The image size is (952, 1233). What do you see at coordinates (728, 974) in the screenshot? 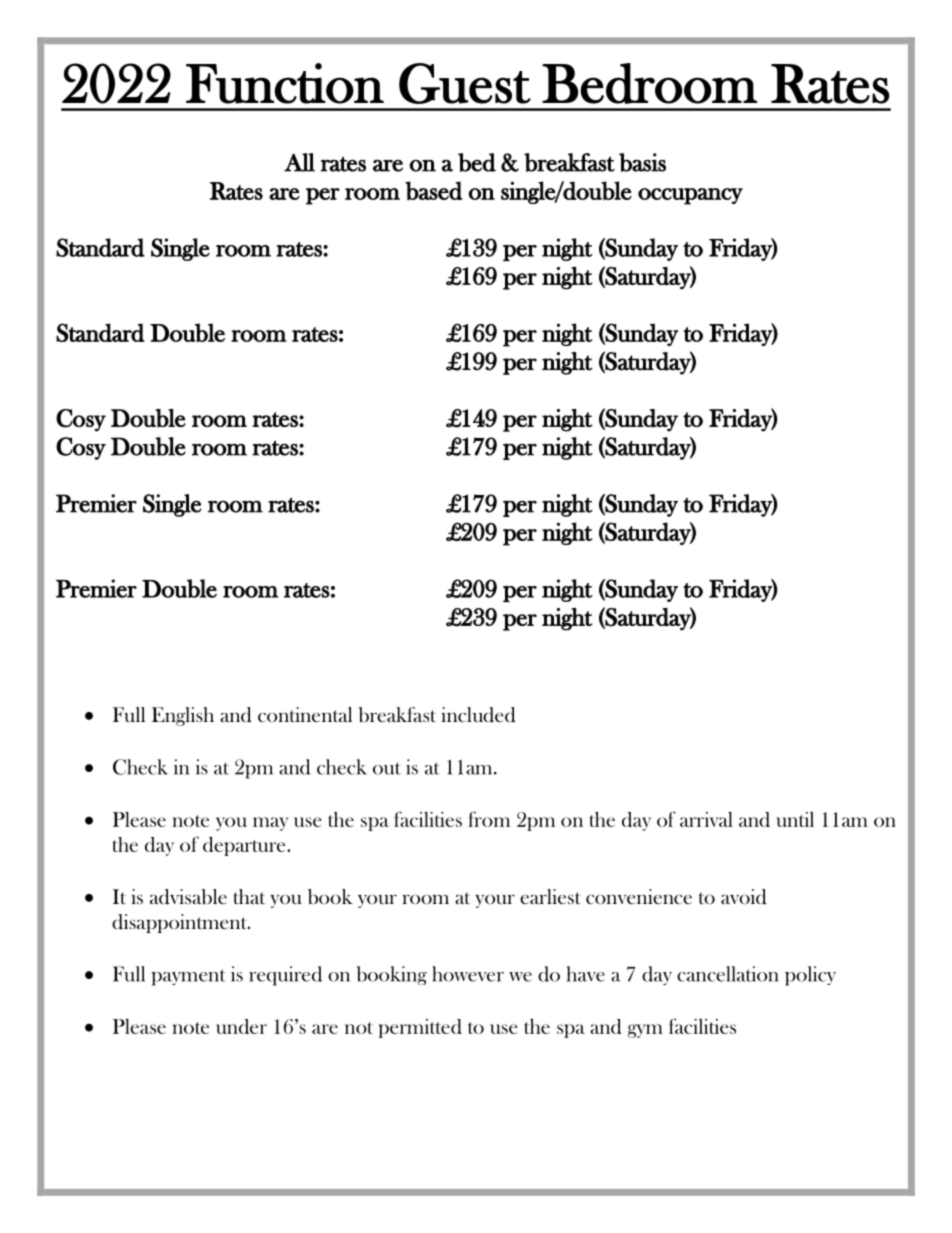
I see `cancellation` at bounding box center [728, 974].
